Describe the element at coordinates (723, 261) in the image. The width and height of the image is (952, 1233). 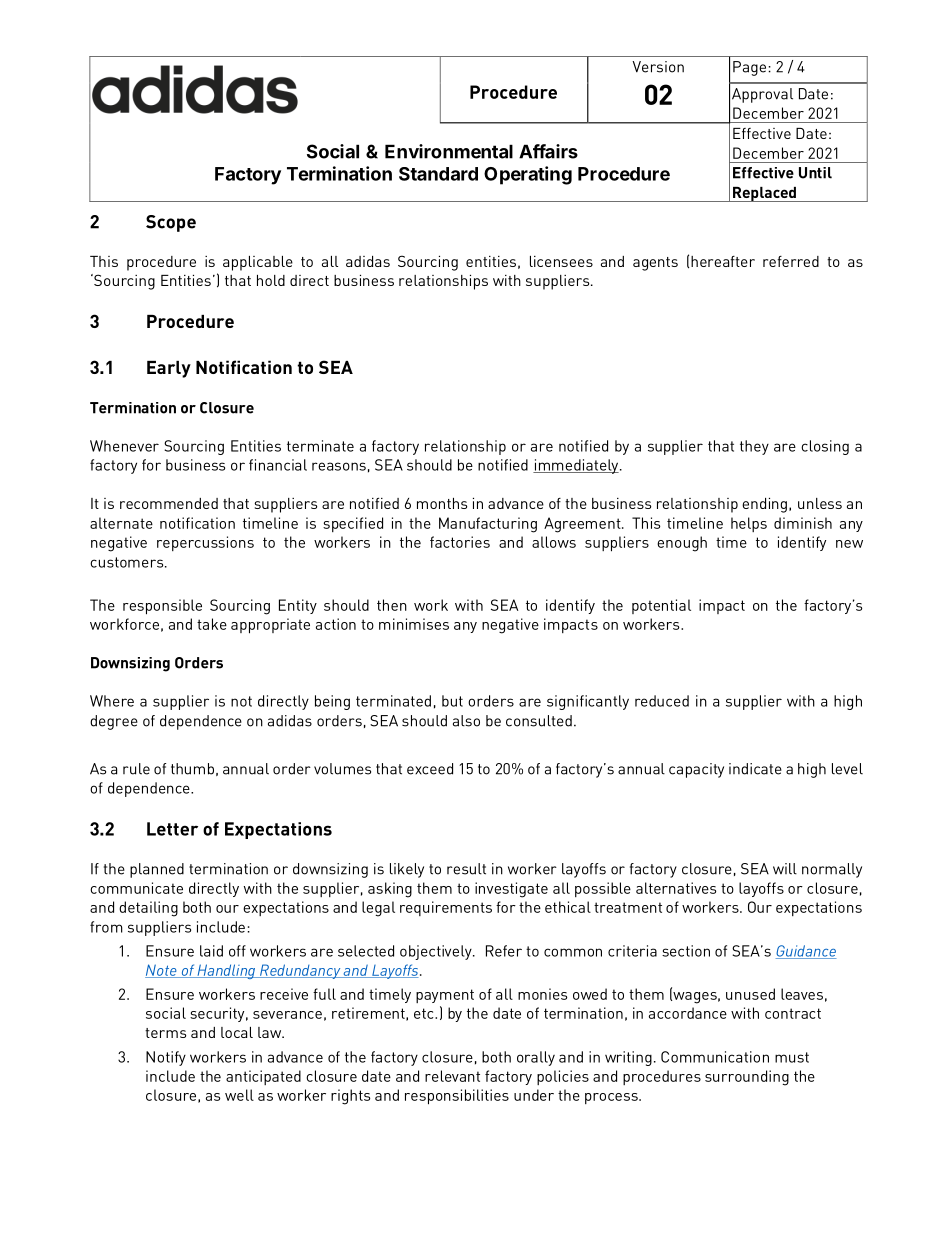
I see `hereafter` at that location.
